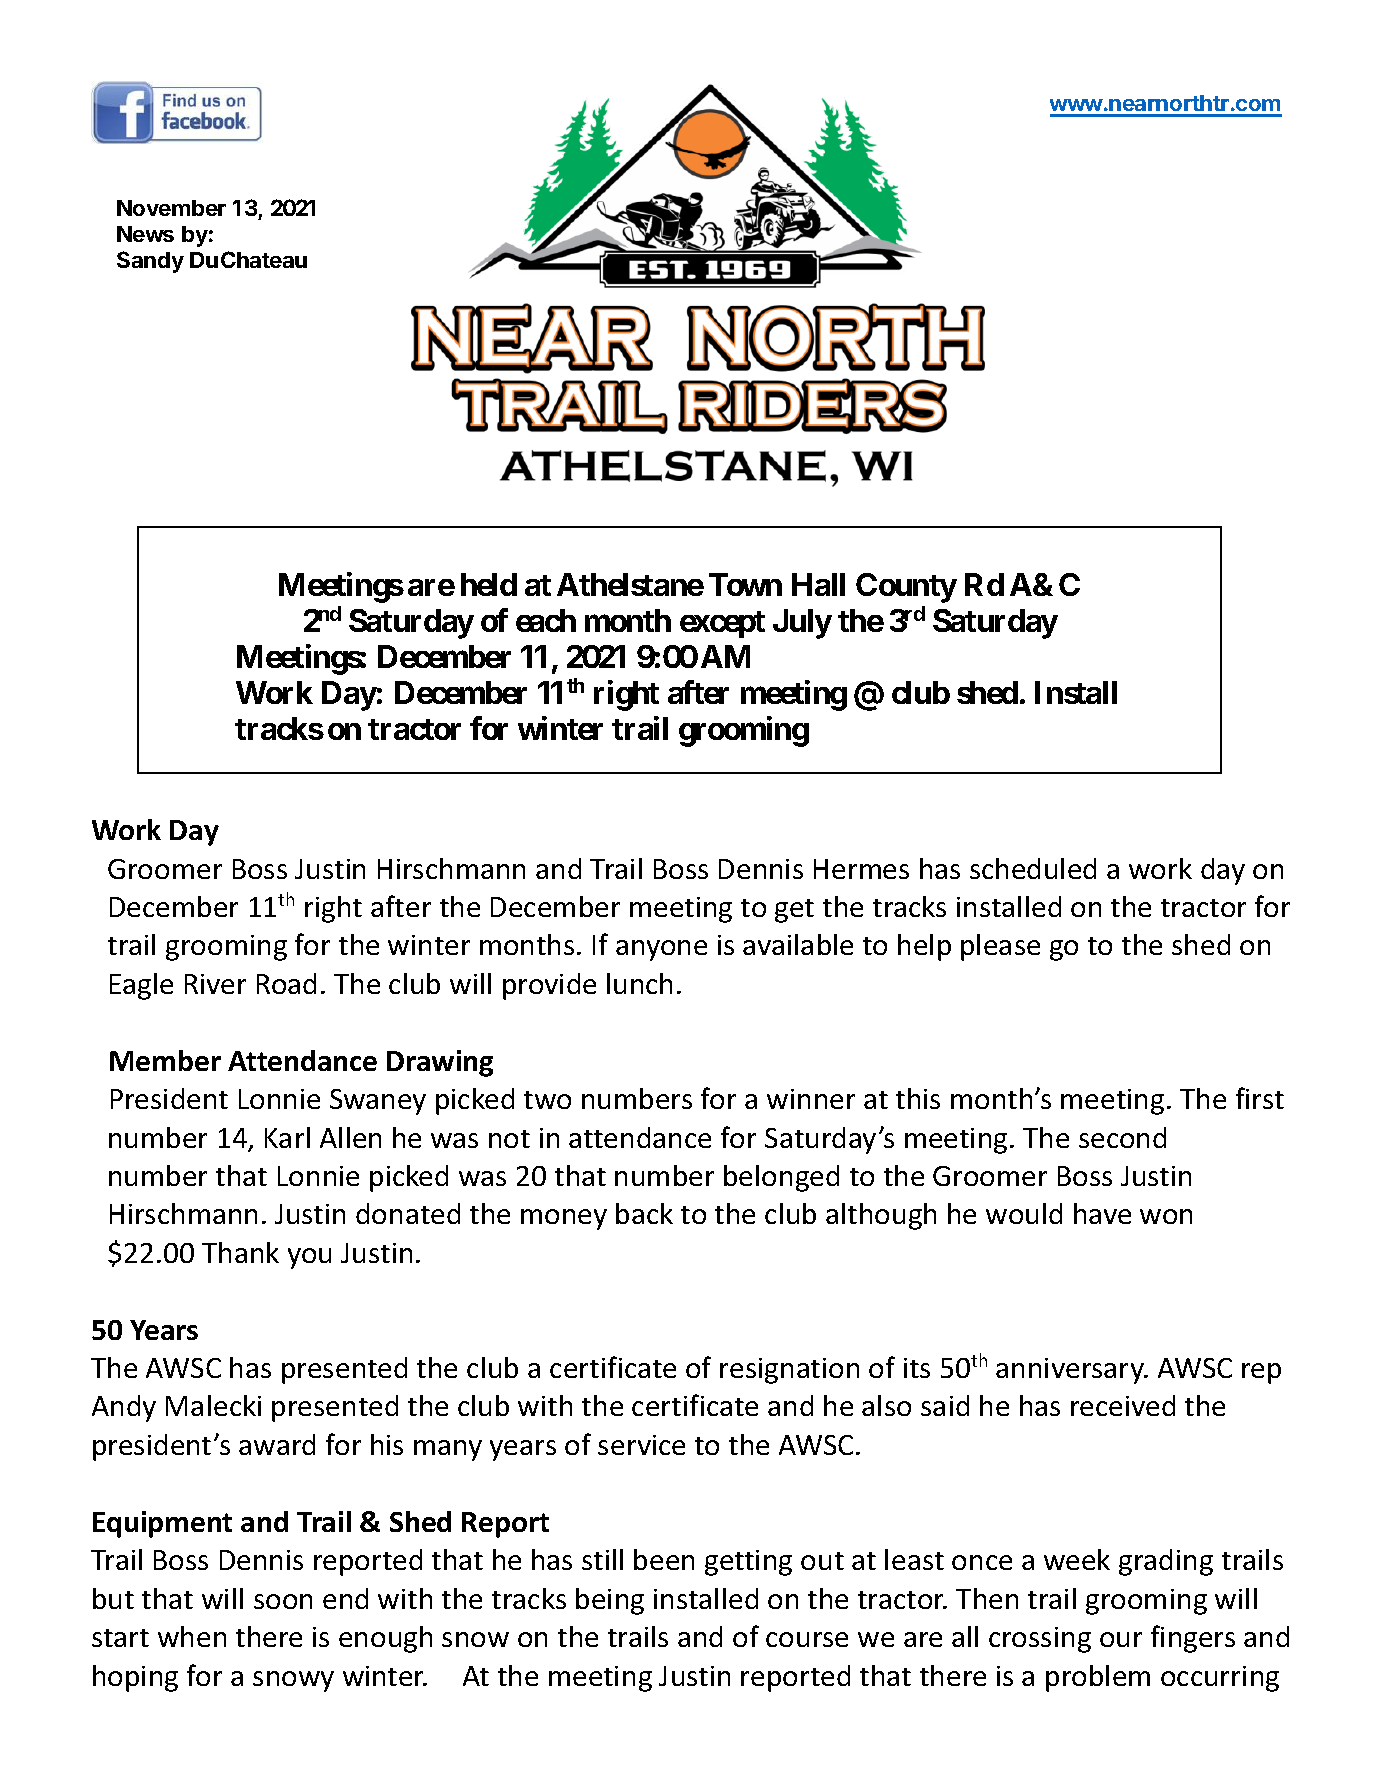 The image size is (1377, 1781). I want to click on County, so click(906, 588).
